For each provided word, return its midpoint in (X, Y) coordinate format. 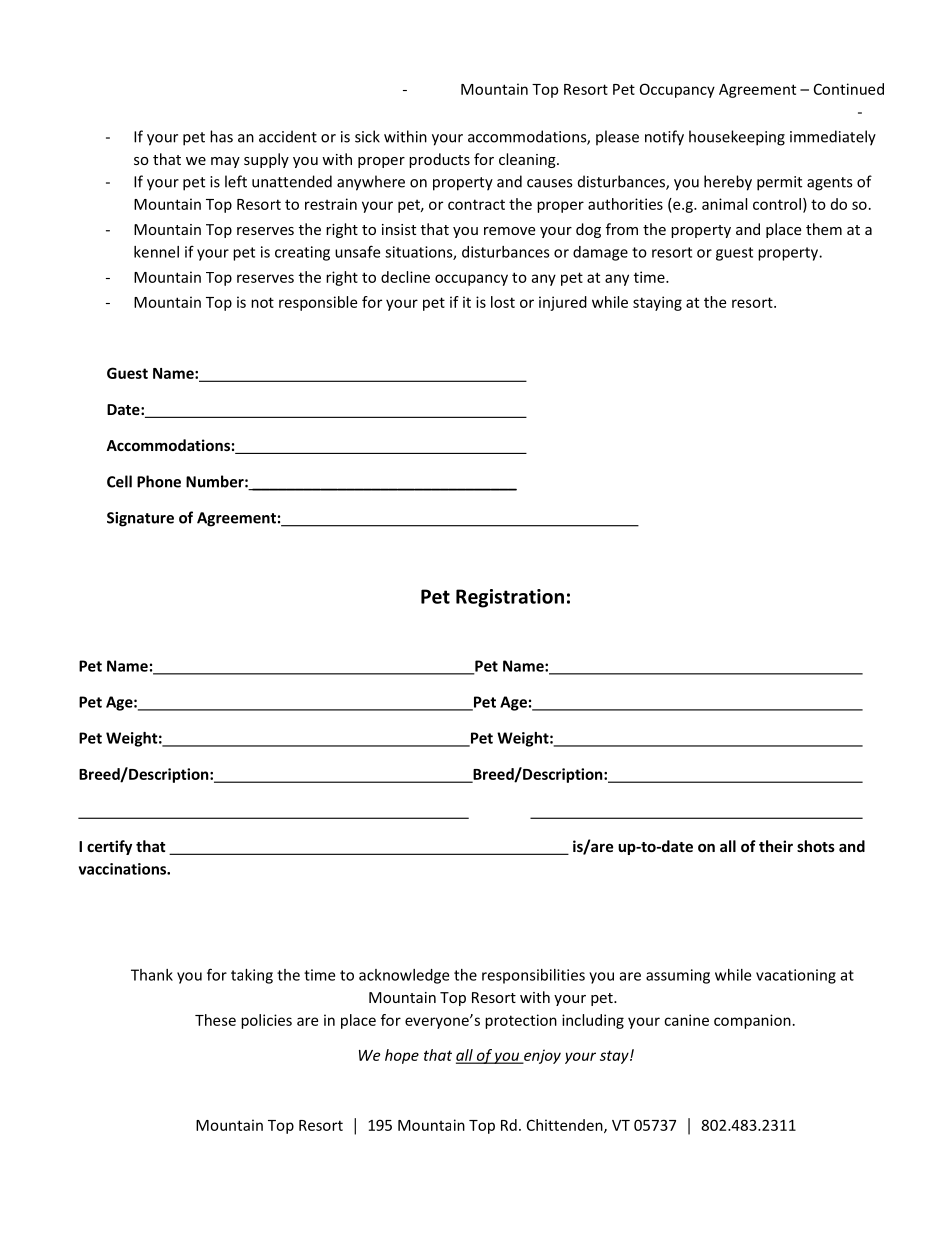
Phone (159, 481)
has (221, 136)
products (439, 160)
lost (503, 302)
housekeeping (737, 138)
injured (563, 303)
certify (109, 847)
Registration (510, 598)
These (215, 1020)
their (776, 846)
